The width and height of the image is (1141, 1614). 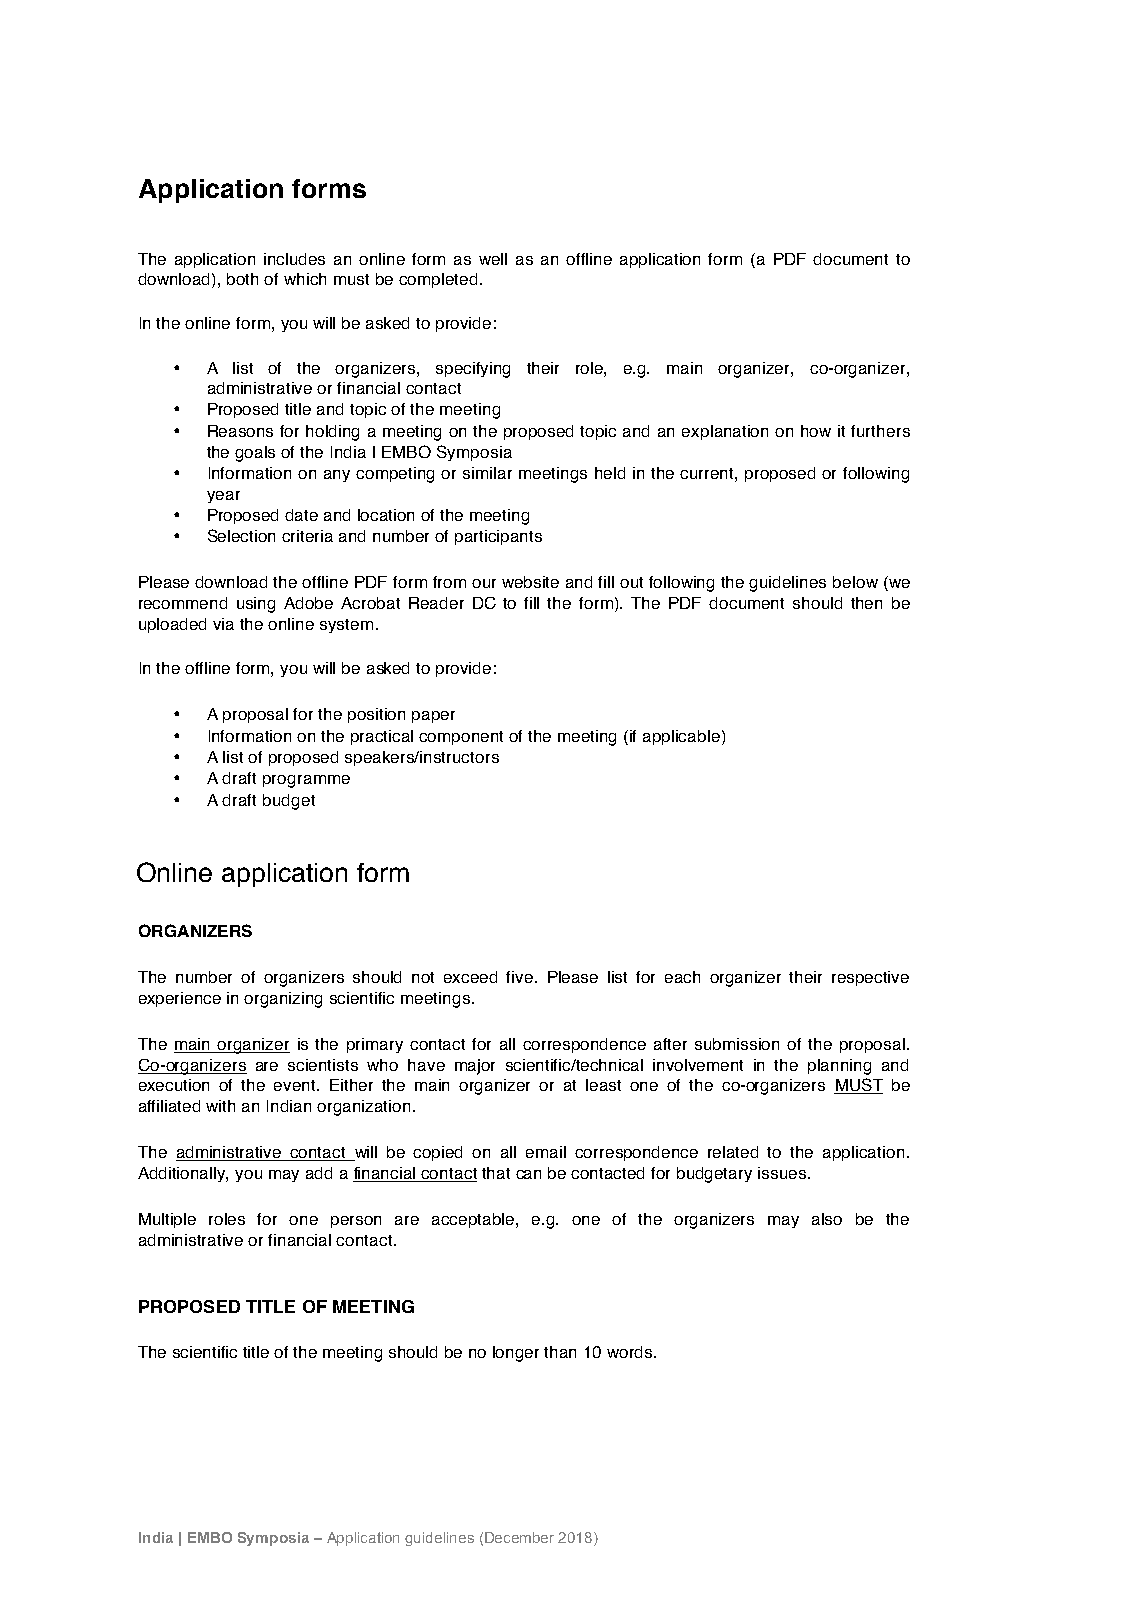 What do you see at coordinates (167, 1220) in the image?
I see `Multiple` at bounding box center [167, 1220].
